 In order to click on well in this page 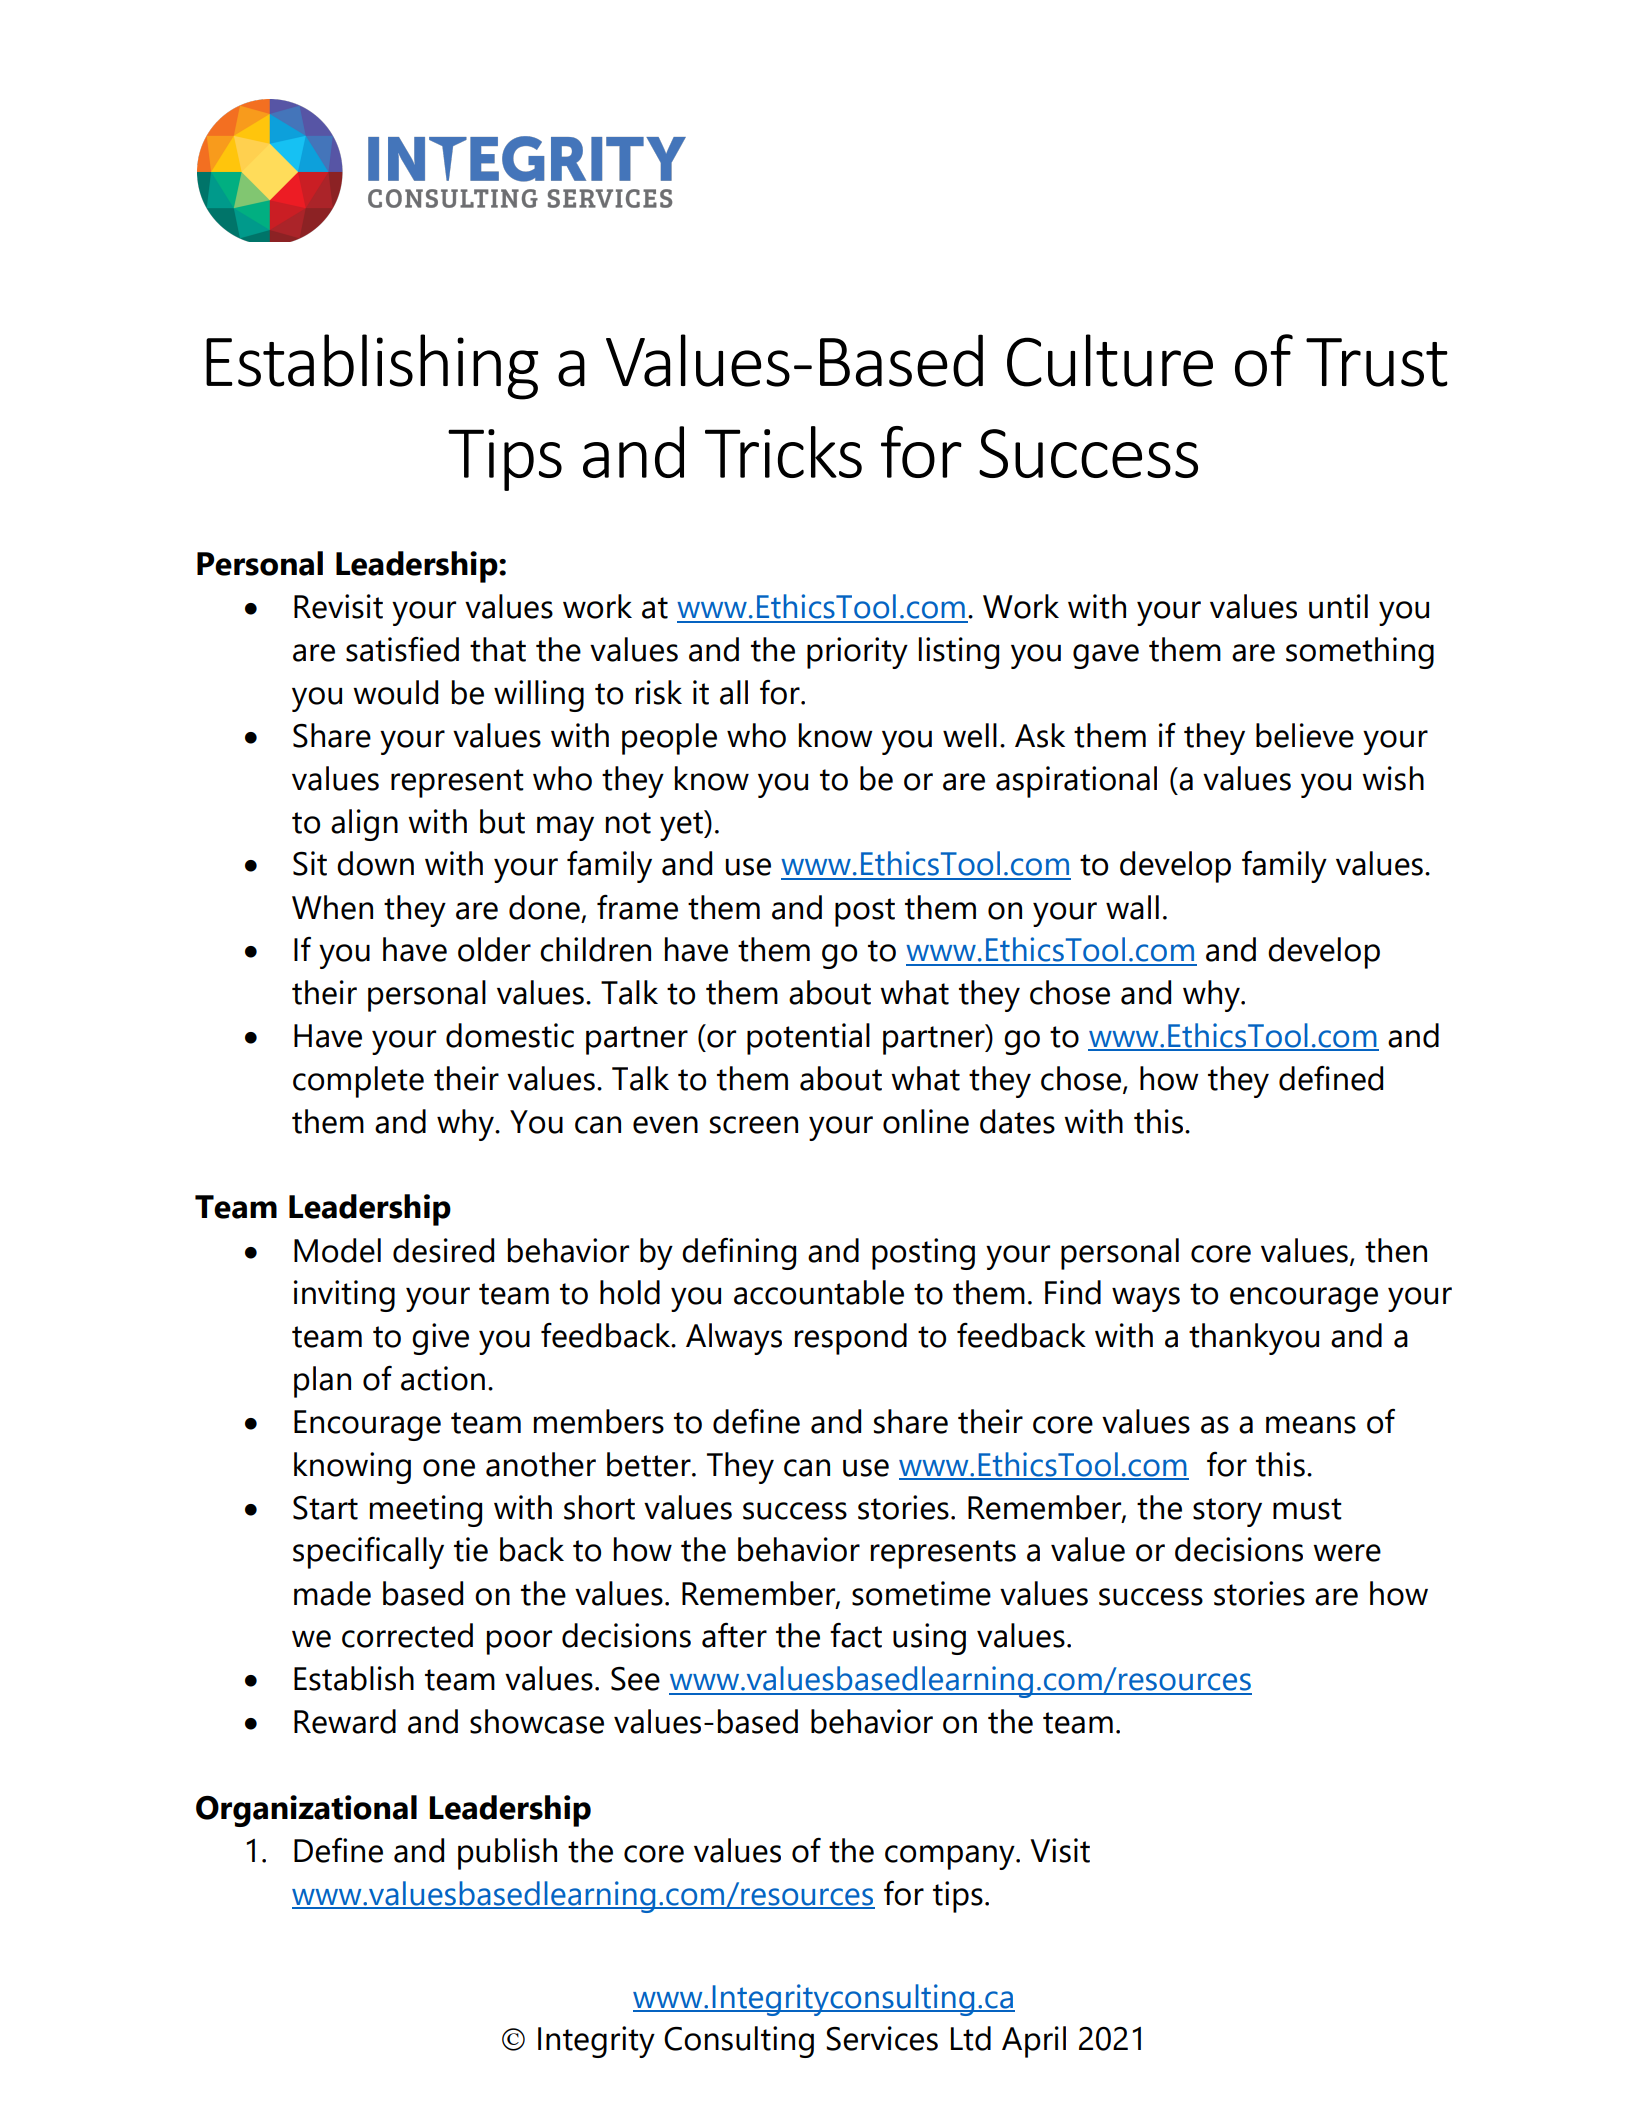, I will do `click(970, 735)`.
